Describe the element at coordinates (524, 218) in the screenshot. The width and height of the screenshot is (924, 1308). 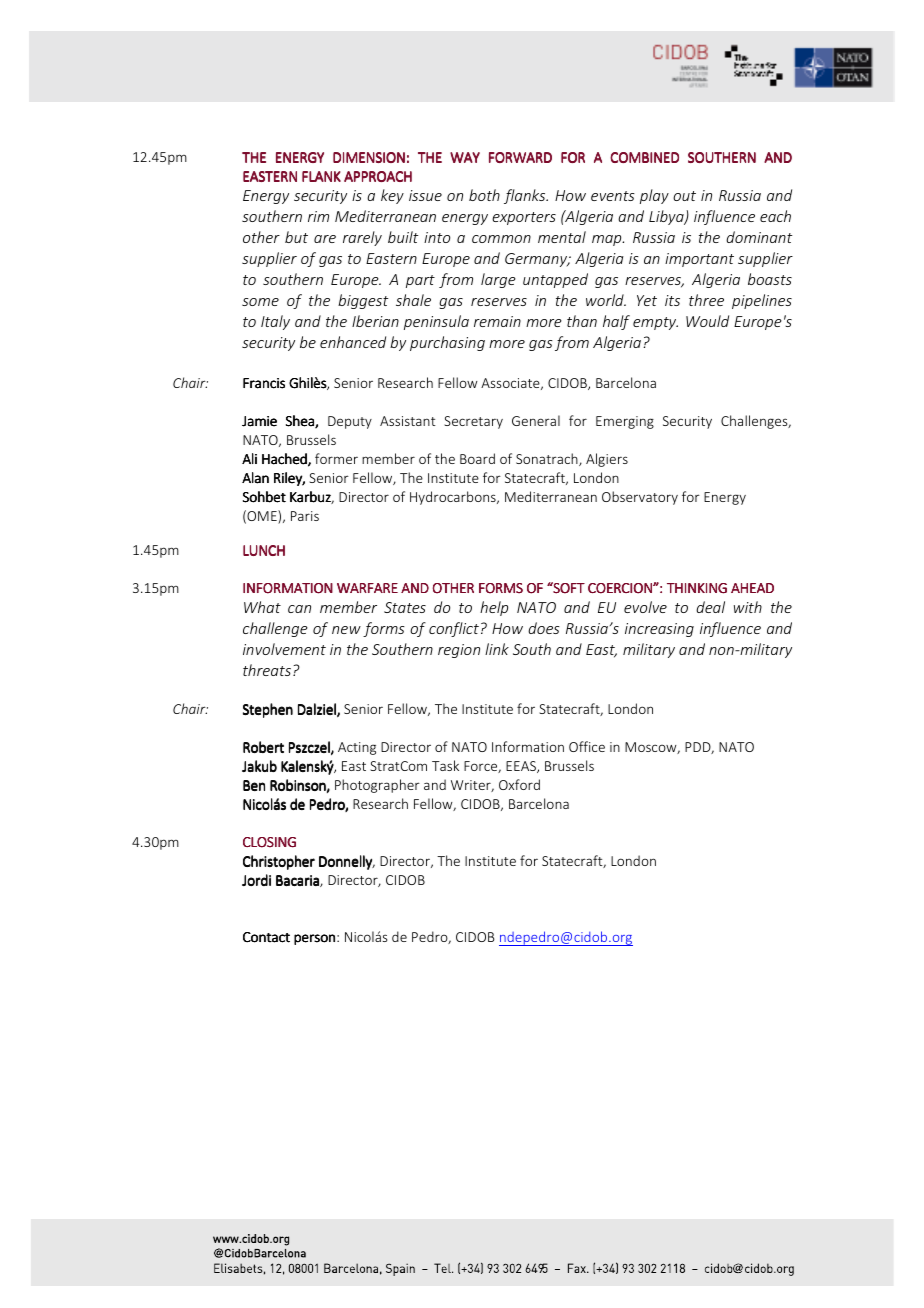
I see `exporters` at that location.
